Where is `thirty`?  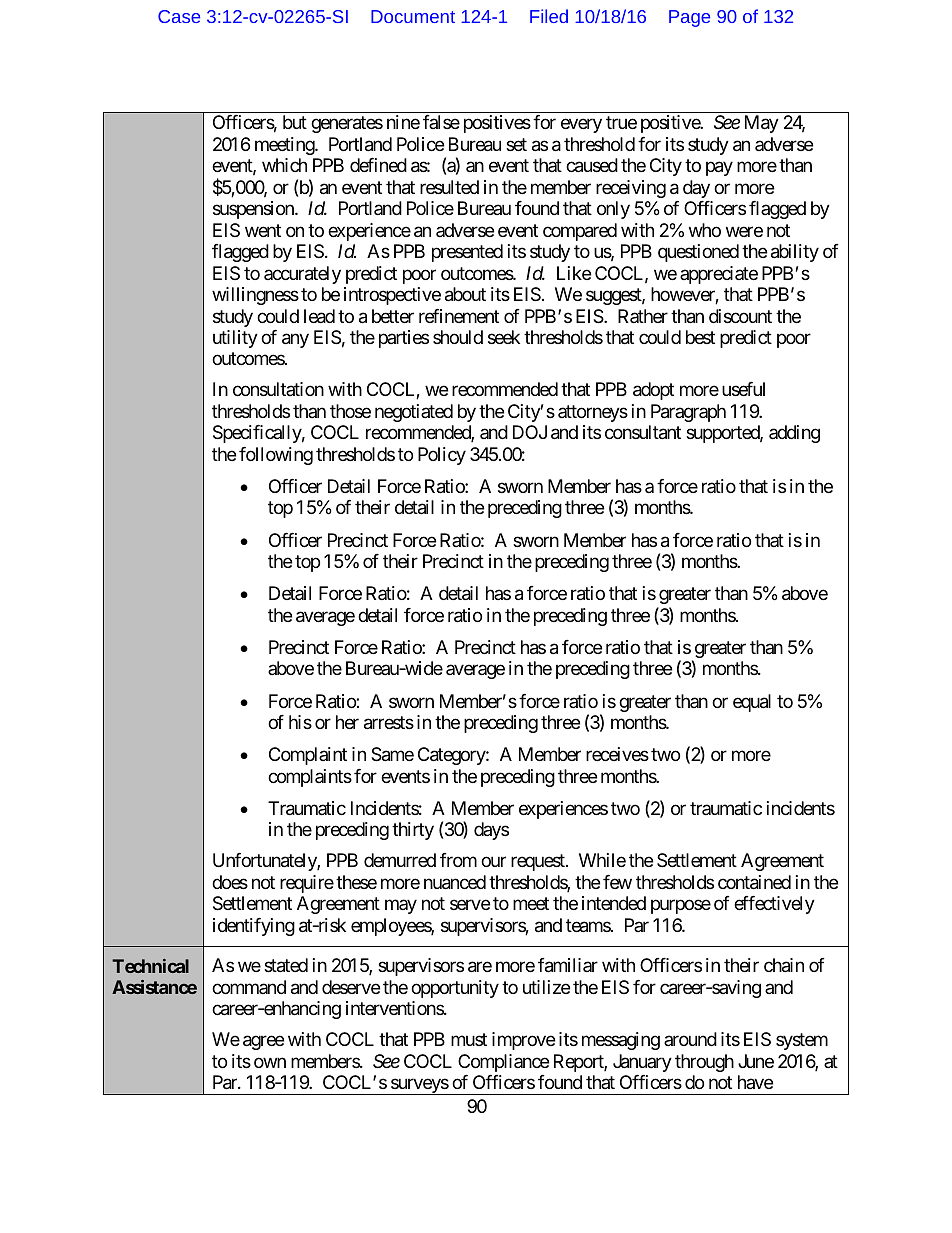
thirty is located at coordinates (413, 831).
